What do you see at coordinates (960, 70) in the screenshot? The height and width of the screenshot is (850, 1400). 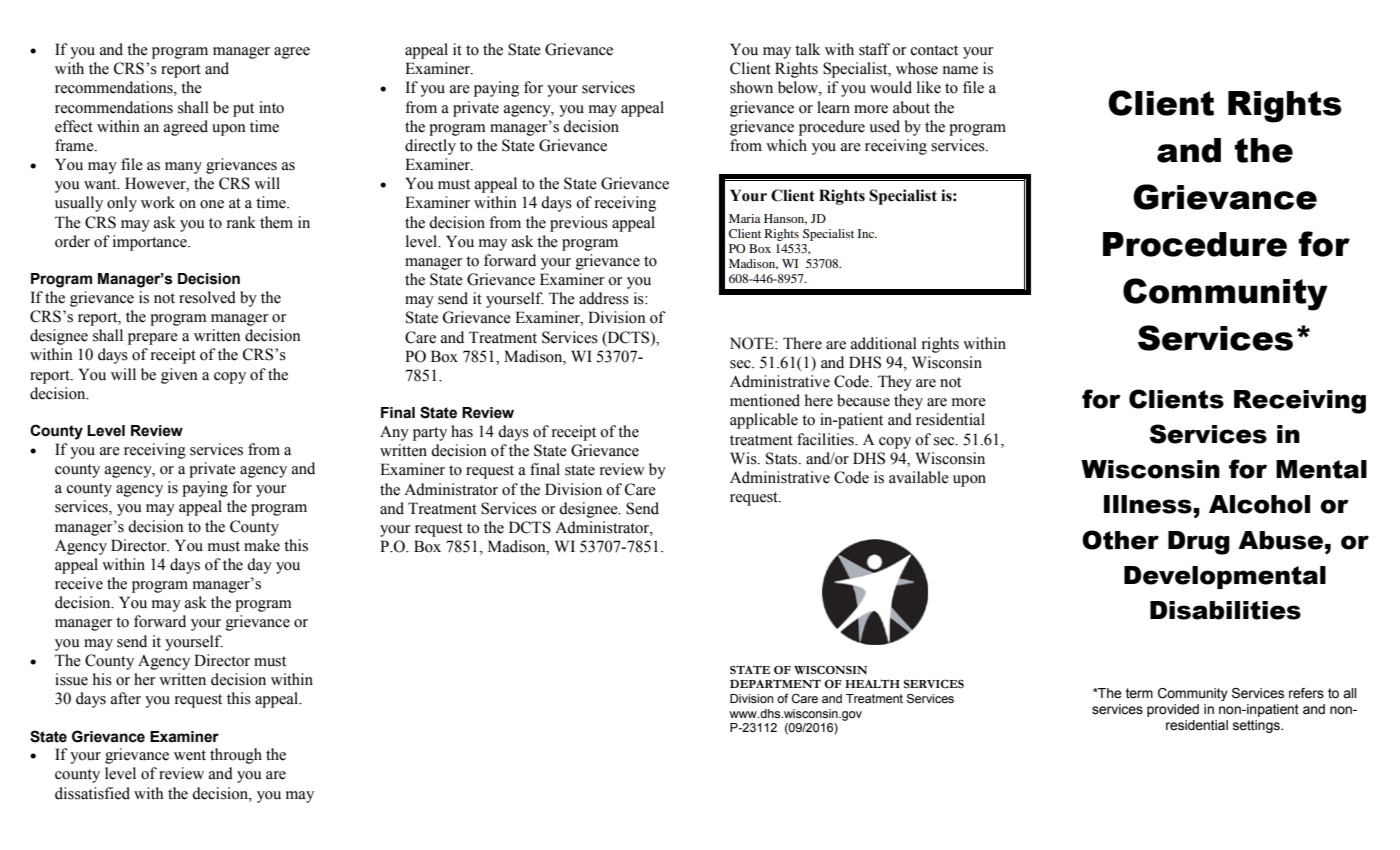 I see `name` at bounding box center [960, 70].
